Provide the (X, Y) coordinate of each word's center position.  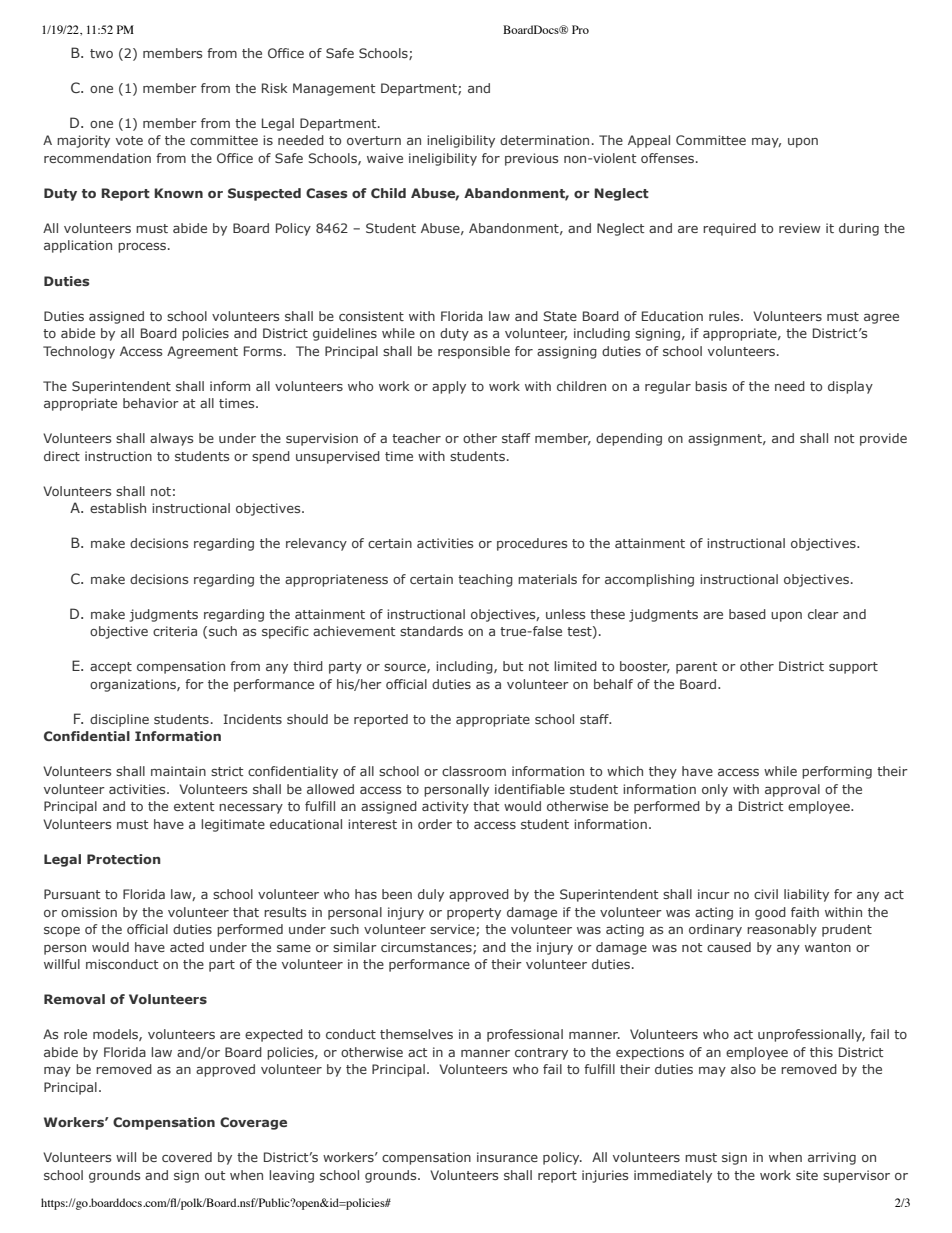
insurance (507, 1157)
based (747, 614)
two (101, 53)
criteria (175, 631)
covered (187, 1157)
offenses (667, 158)
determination (544, 140)
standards (431, 631)
